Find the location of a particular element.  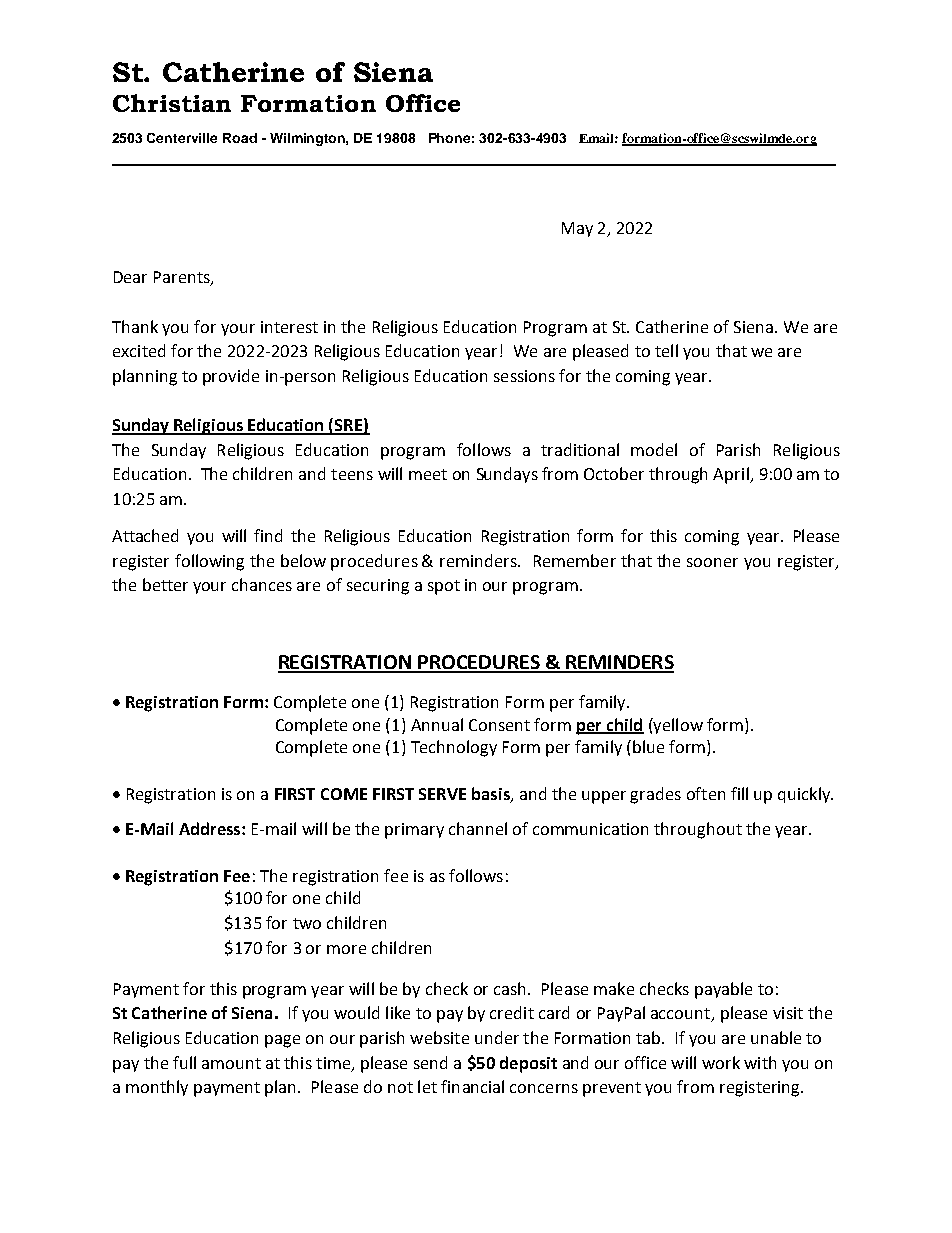

May is located at coordinates (577, 229).
